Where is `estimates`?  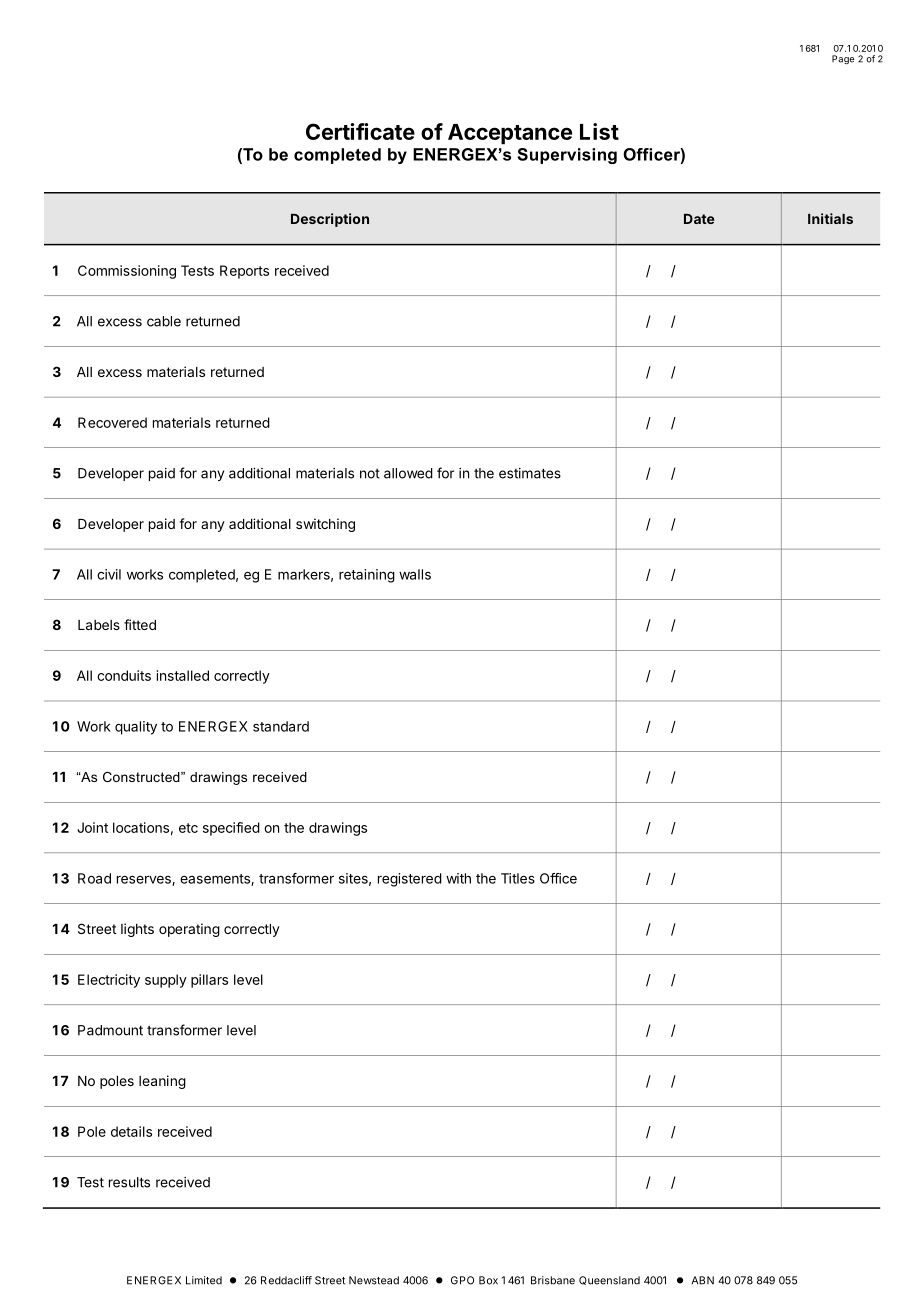 estimates is located at coordinates (530, 473).
